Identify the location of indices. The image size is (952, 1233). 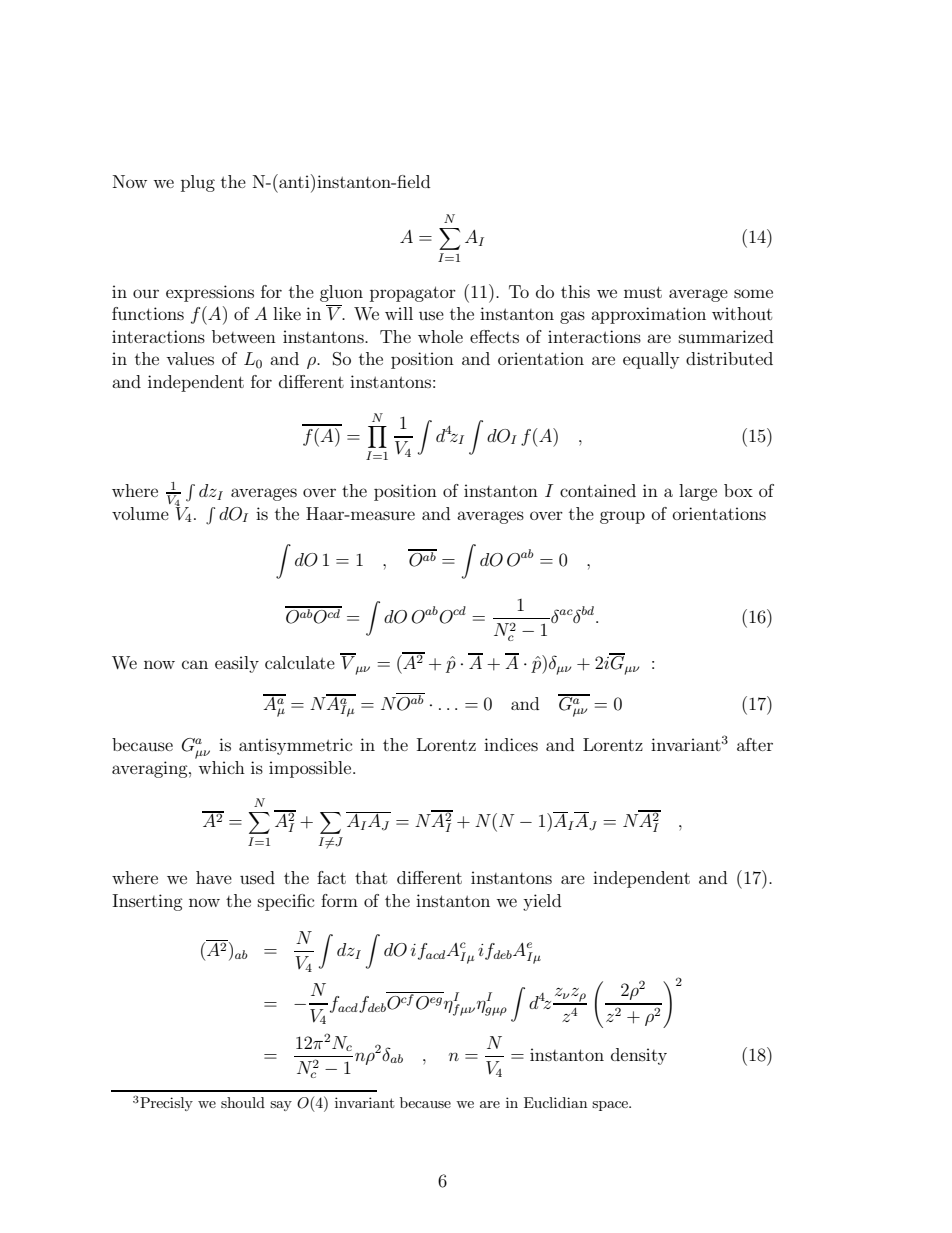
(511, 744).
